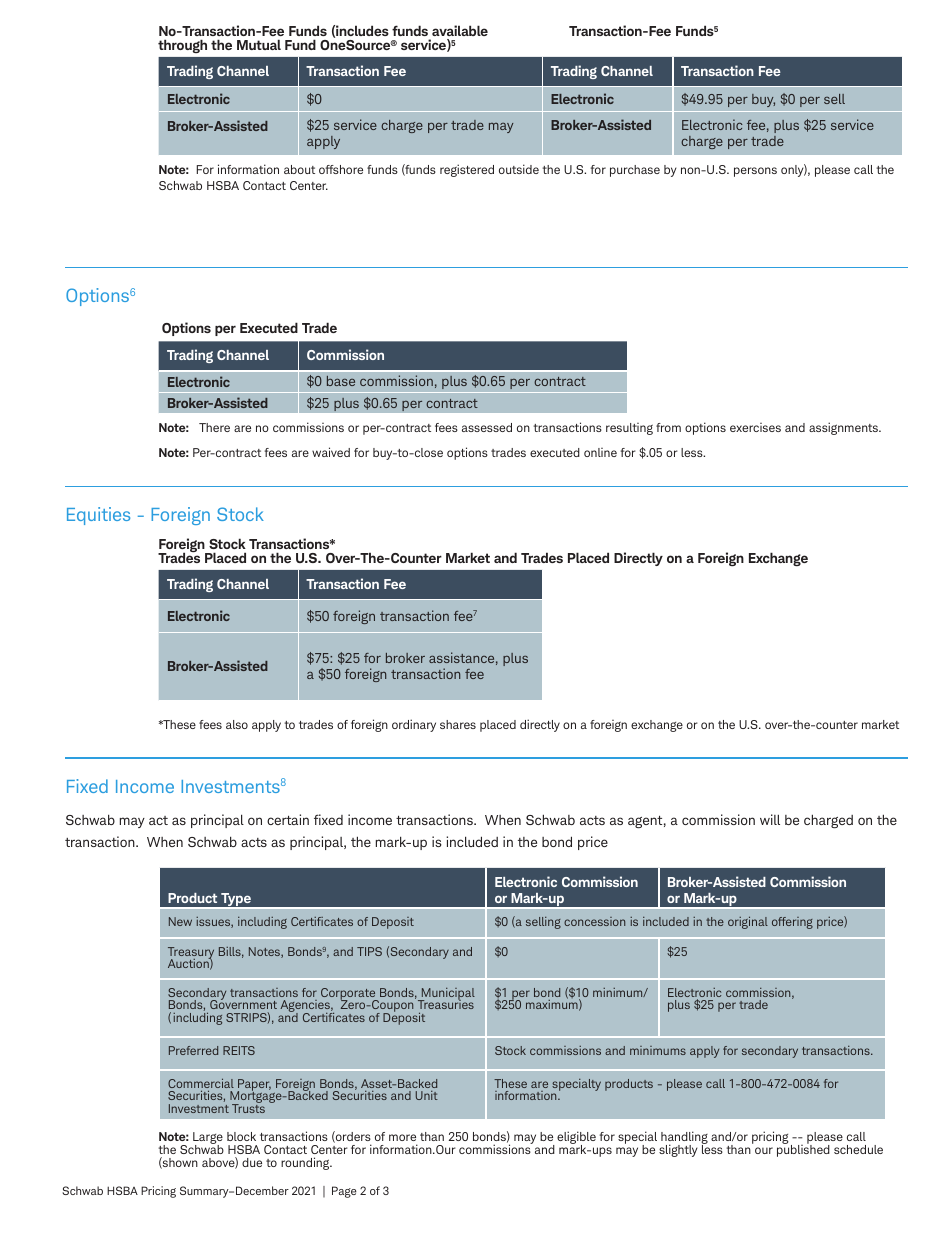 The width and height of the page is (952, 1233). I want to click on New, so click(180, 921).
